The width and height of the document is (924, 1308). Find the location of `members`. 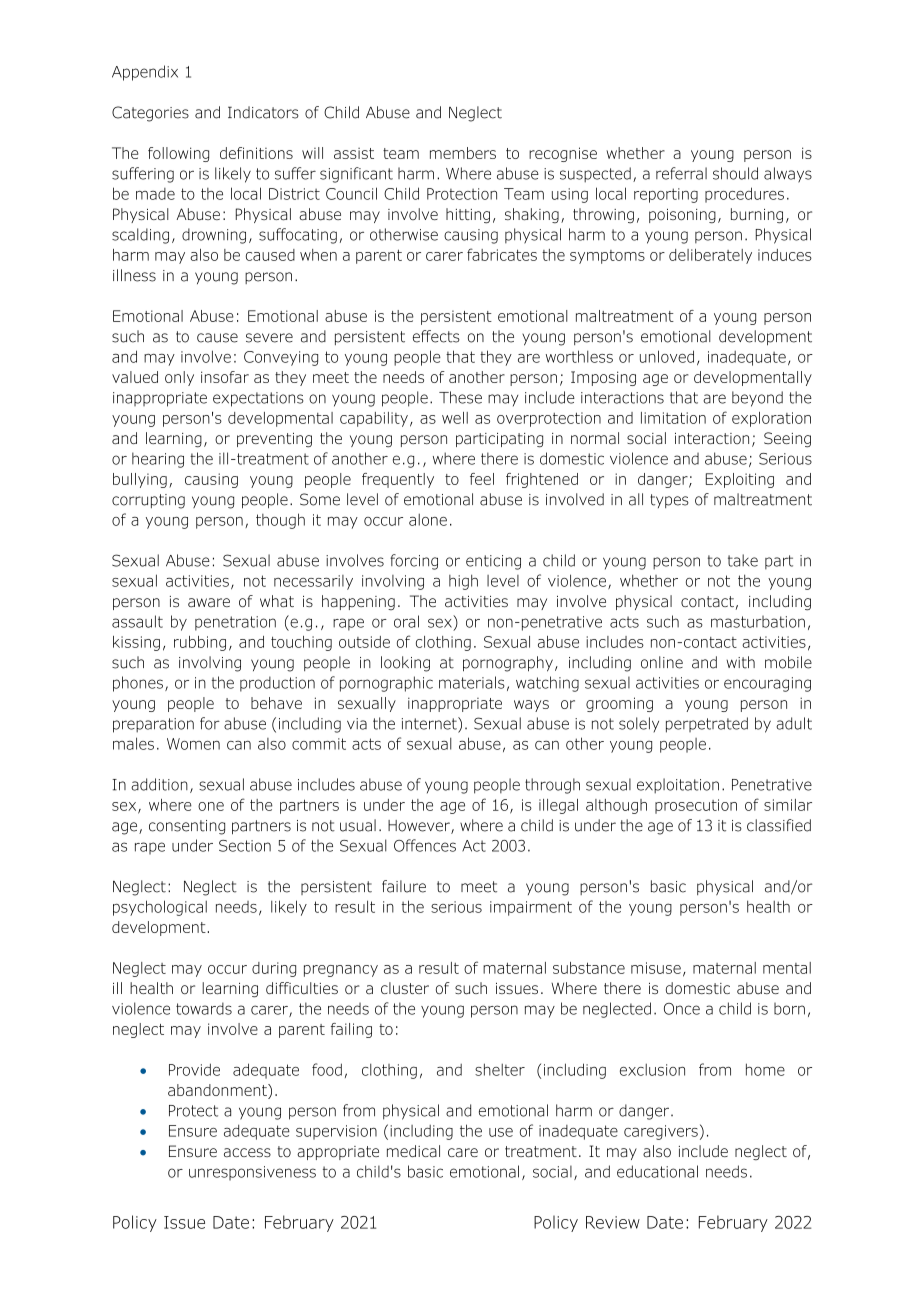

members is located at coordinates (463, 153).
